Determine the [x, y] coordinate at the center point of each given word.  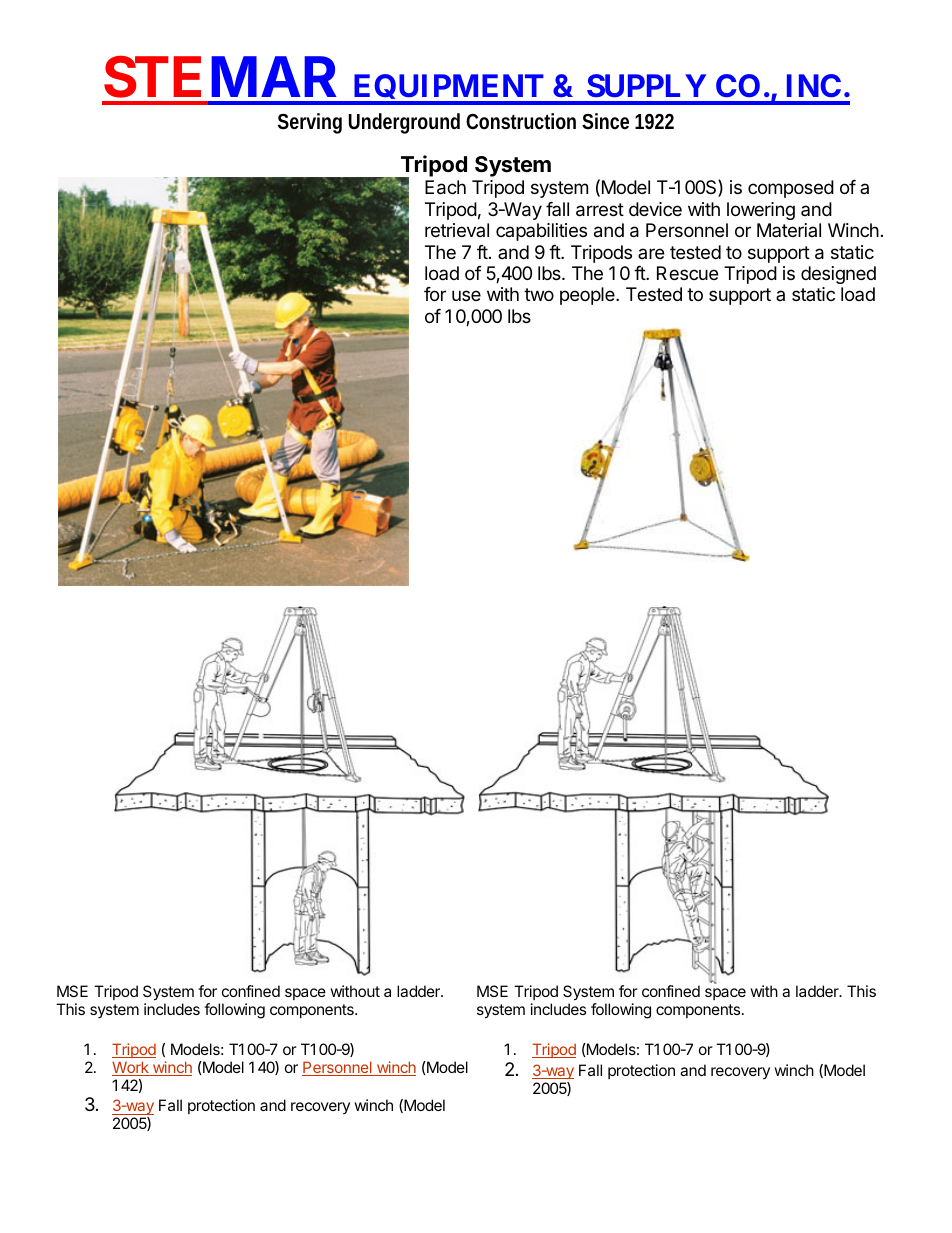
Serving [310, 123]
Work [131, 1068]
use [466, 295]
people [588, 296]
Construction [521, 121]
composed [791, 189]
